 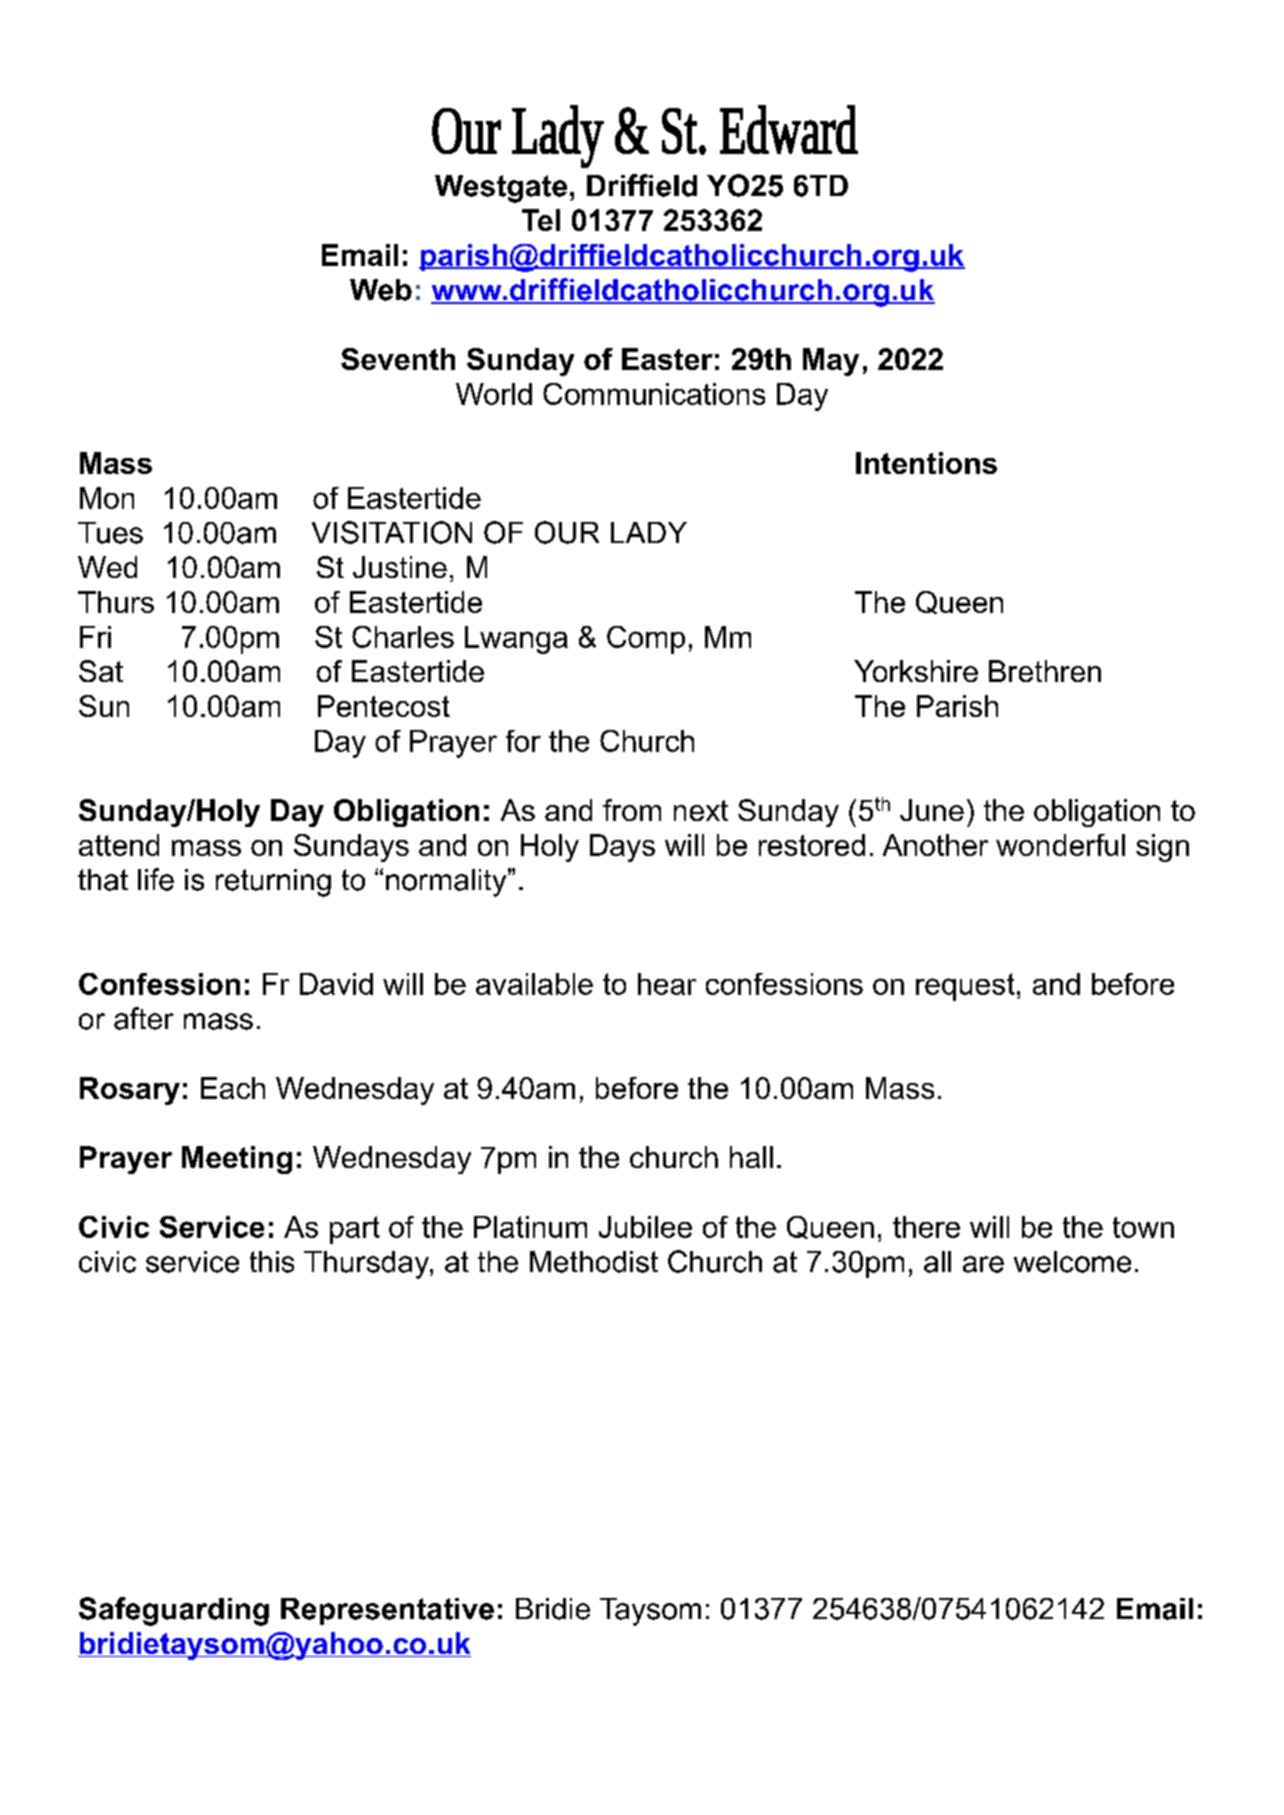 What do you see at coordinates (667, 984) in the page?
I see `hear` at bounding box center [667, 984].
